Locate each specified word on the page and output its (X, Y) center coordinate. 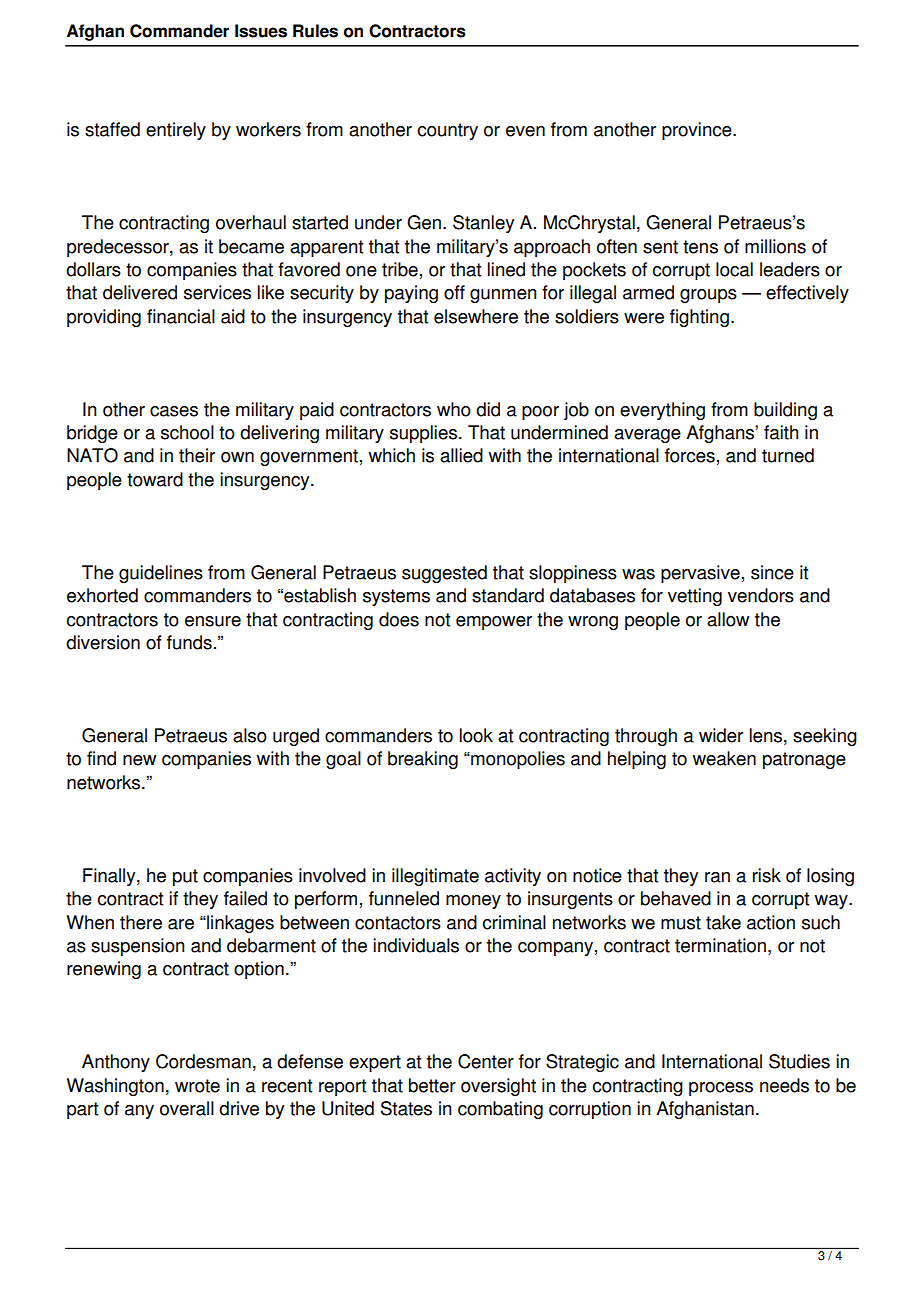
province (698, 131)
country (448, 131)
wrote (197, 1086)
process (721, 1089)
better (432, 1085)
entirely (176, 131)
